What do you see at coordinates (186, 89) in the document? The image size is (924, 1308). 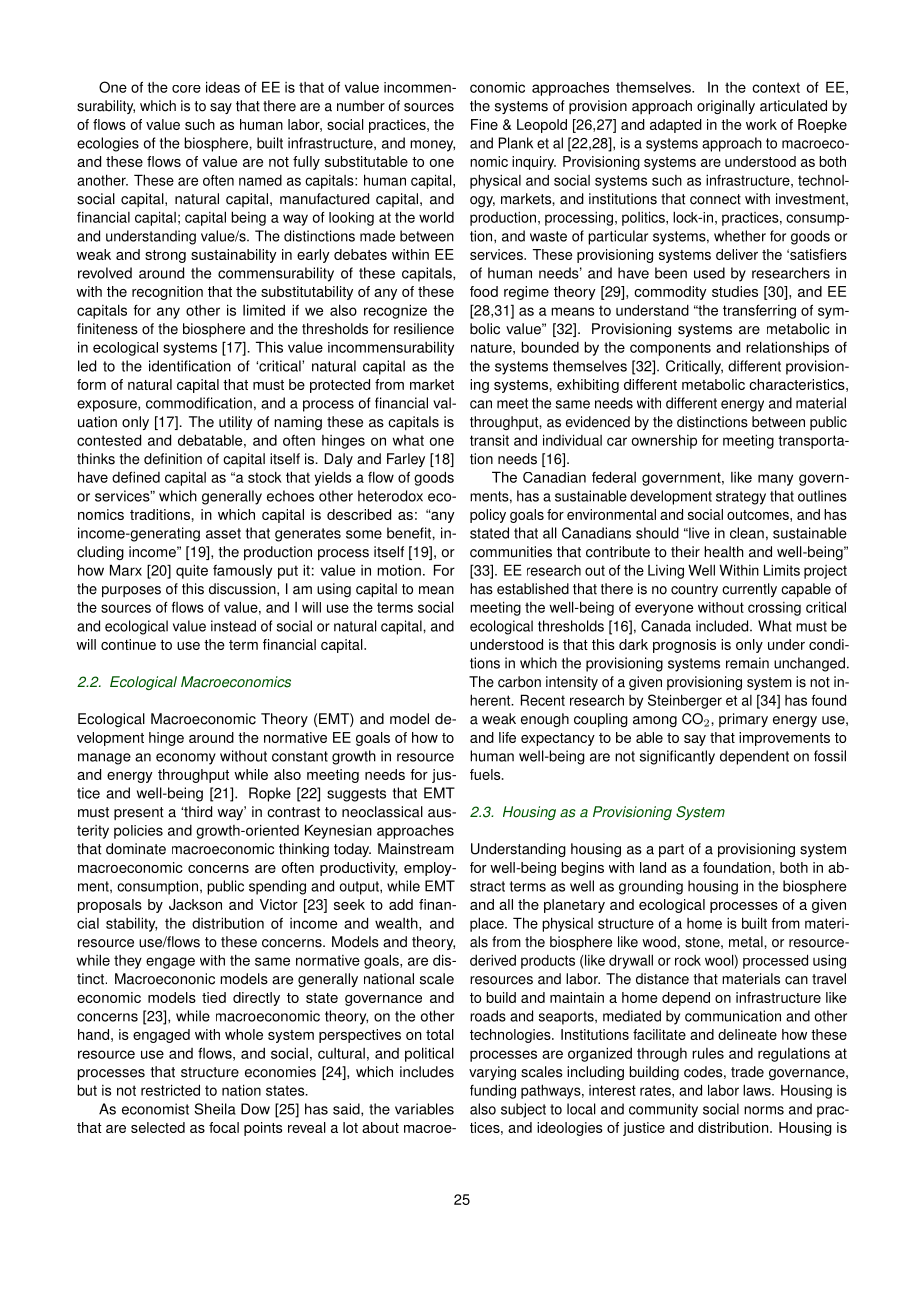 I see `core` at bounding box center [186, 89].
